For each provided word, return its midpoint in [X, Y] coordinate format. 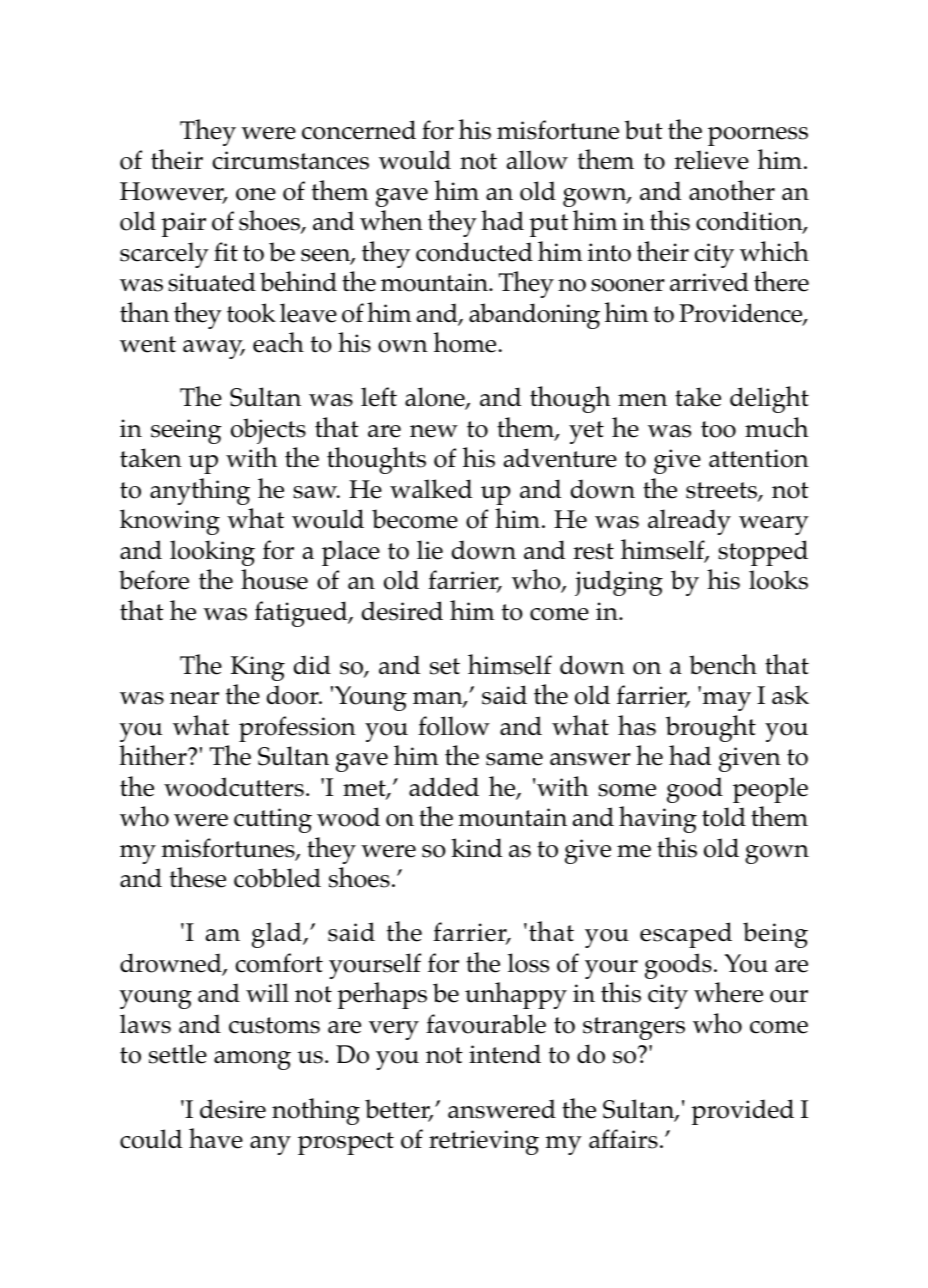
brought [711, 728]
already [689, 522]
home [465, 342]
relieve [711, 160]
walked [431, 489]
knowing [170, 522]
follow [454, 726]
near [194, 698]
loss [528, 963]
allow [537, 160]
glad [278, 935]
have [216, 1138]
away [214, 349]
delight [769, 399]
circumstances [290, 160]
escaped [686, 935]
